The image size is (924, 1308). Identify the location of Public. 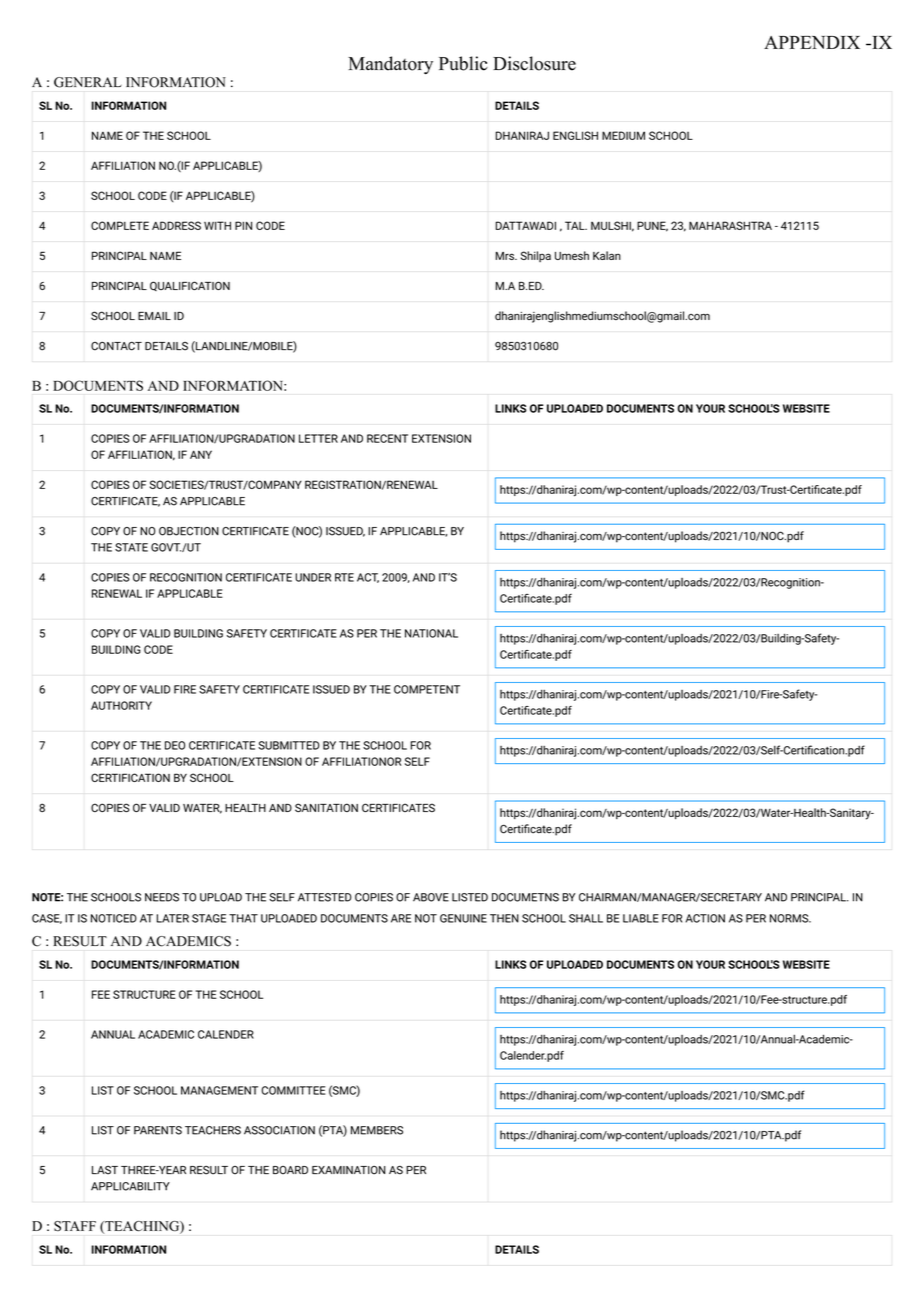
(463, 63).
